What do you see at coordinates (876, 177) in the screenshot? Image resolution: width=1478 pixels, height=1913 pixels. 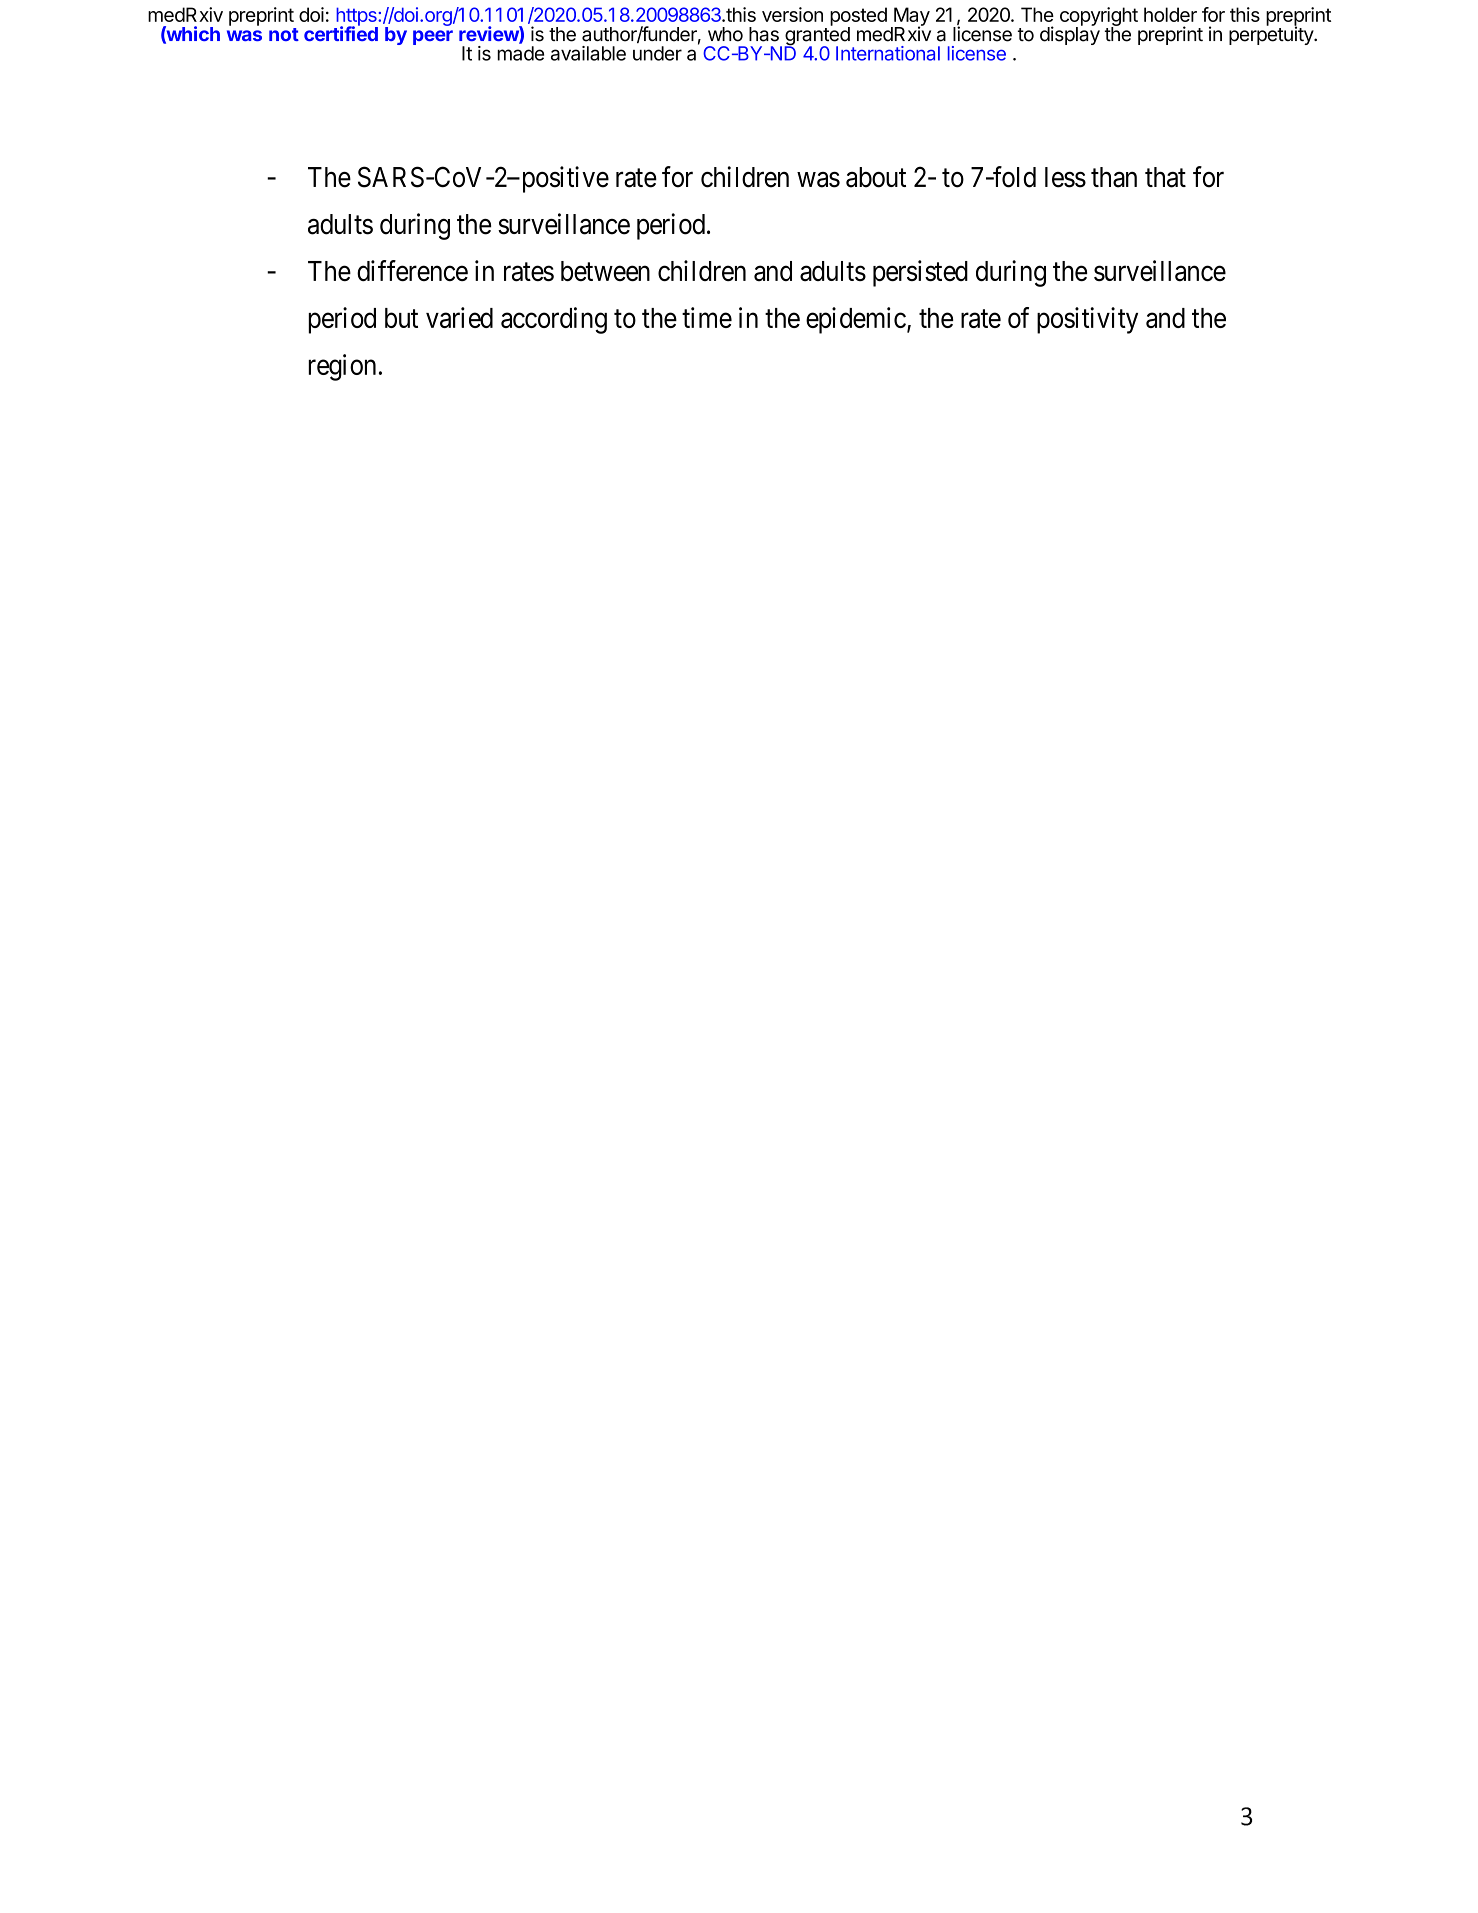 I see `about` at bounding box center [876, 177].
